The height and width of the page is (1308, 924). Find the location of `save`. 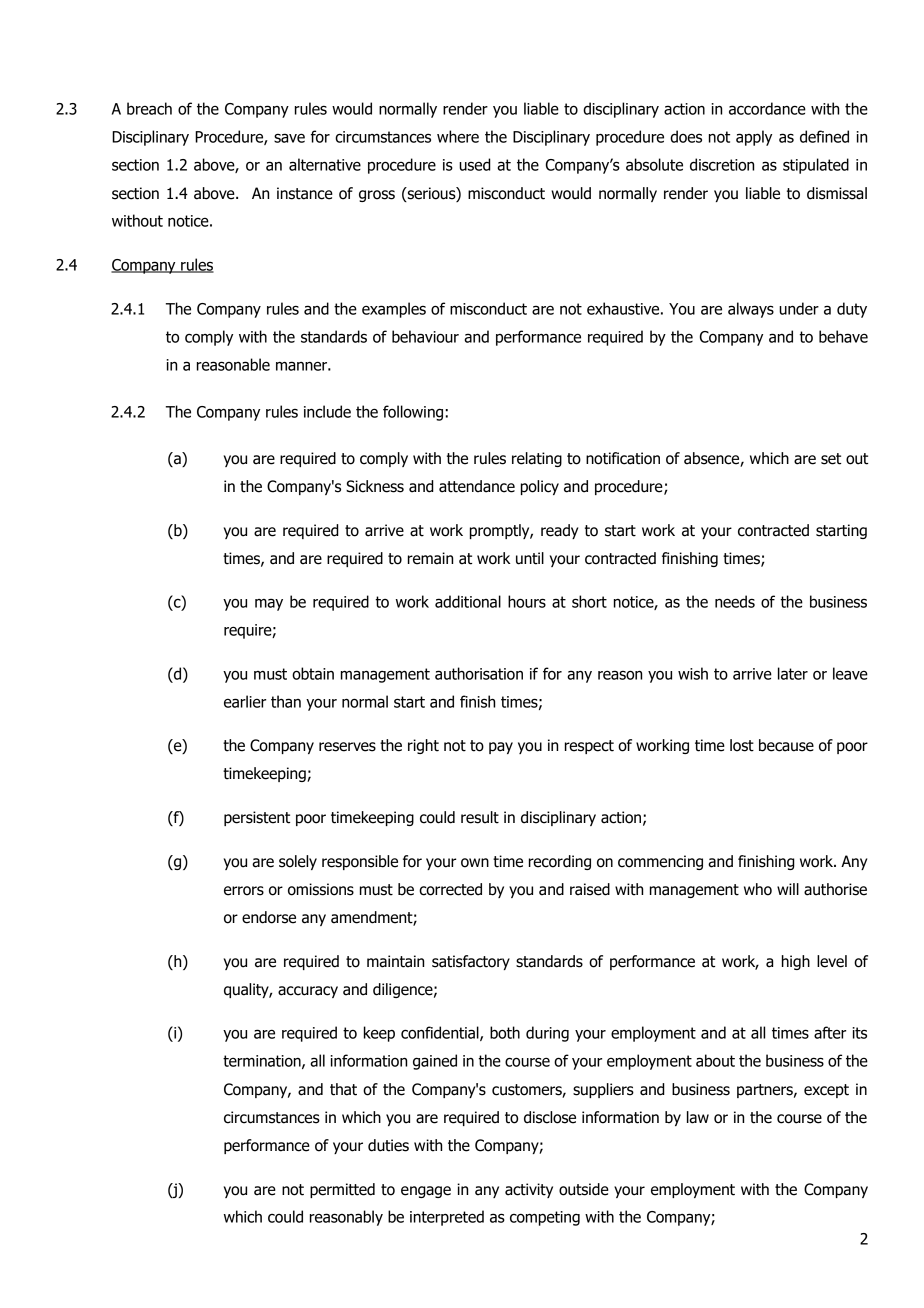

save is located at coordinates (289, 138).
